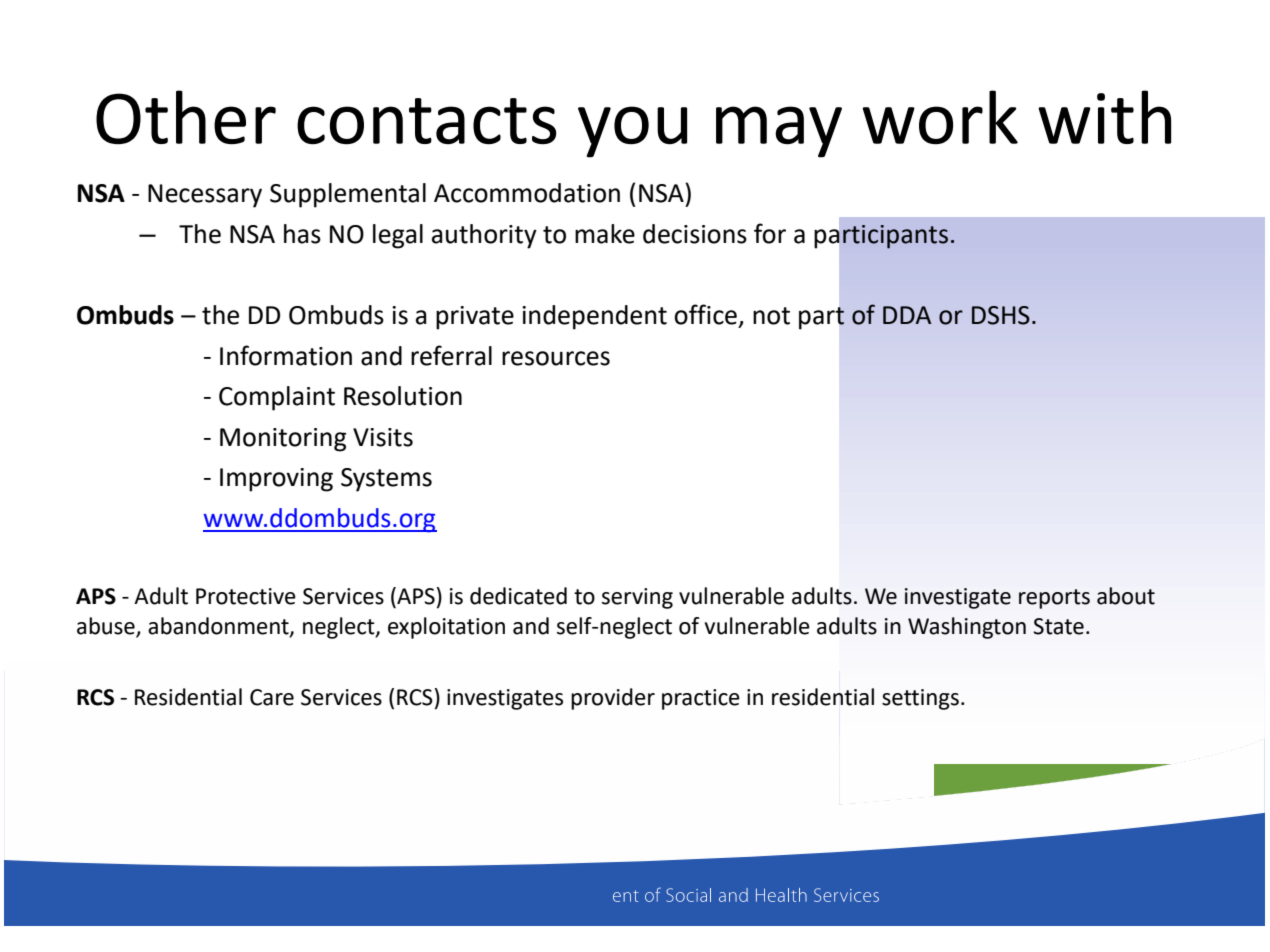 The width and height of the screenshot is (1270, 952). What do you see at coordinates (556, 358) in the screenshot?
I see `resources` at bounding box center [556, 358].
